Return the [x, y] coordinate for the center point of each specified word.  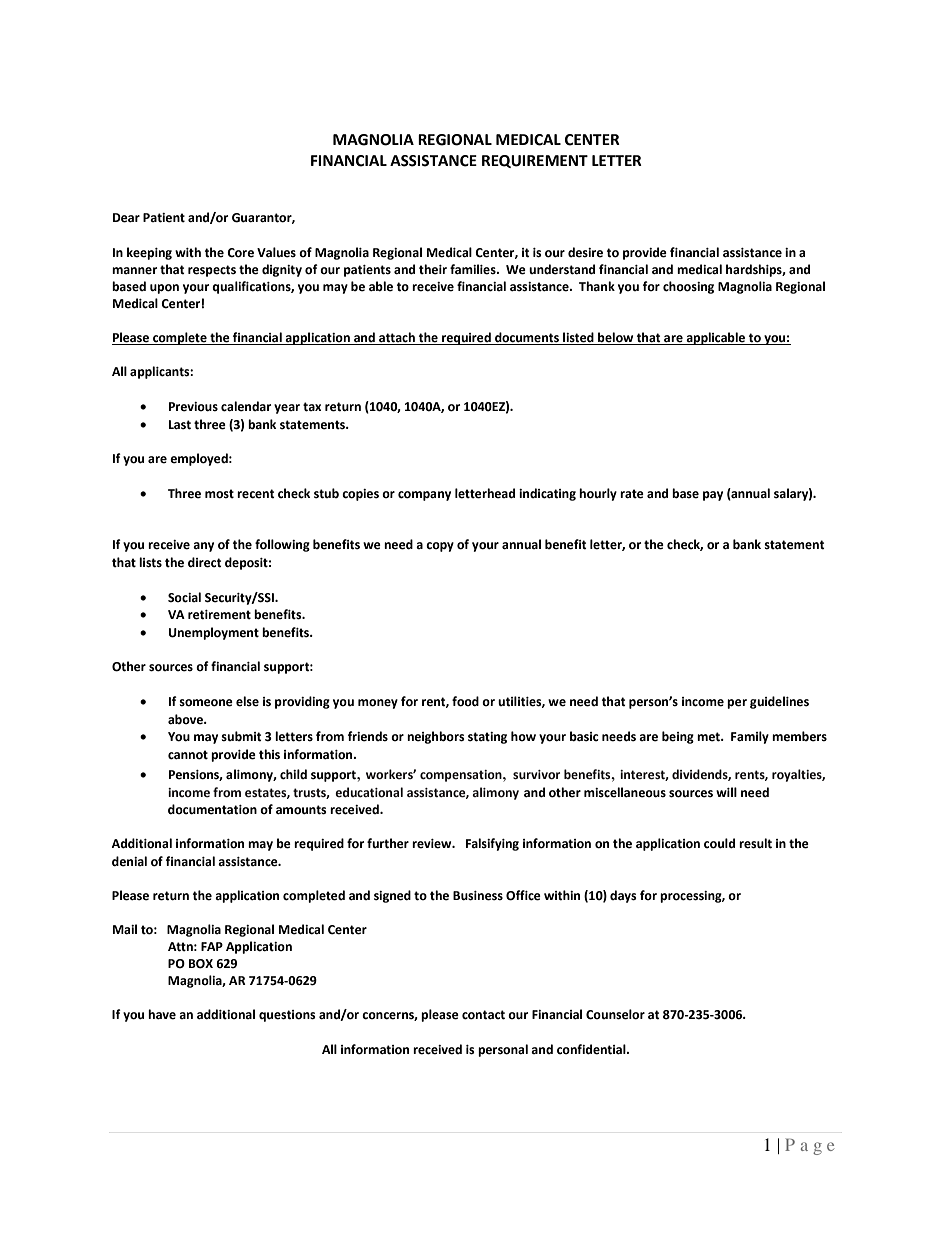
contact [483, 1015]
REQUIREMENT [535, 161]
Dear [126, 218]
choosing [688, 287]
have [162, 1014]
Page [809, 1146]
